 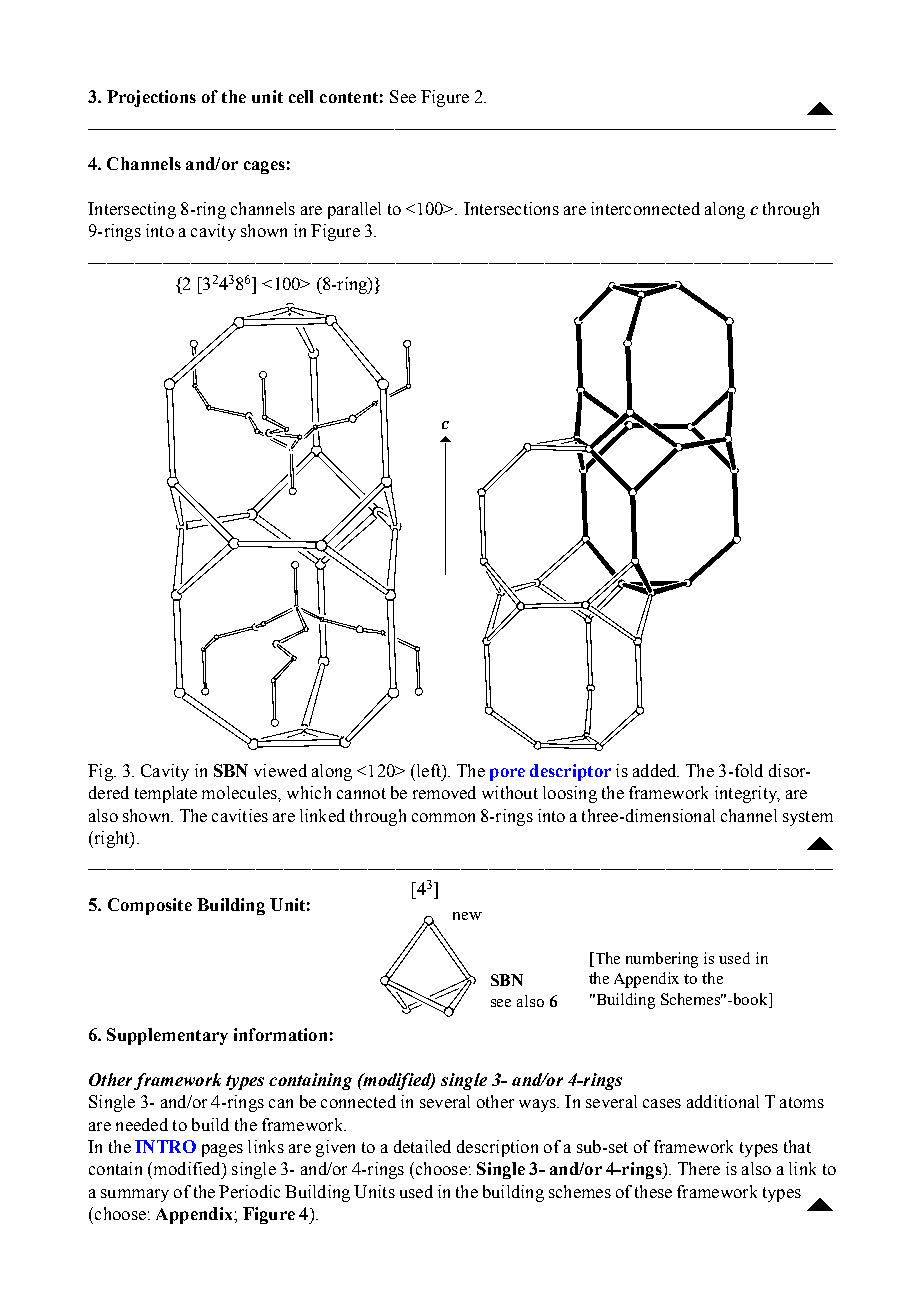 What do you see at coordinates (656, 770) in the screenshot?
I see `added` at bounding box center [656, 770].
